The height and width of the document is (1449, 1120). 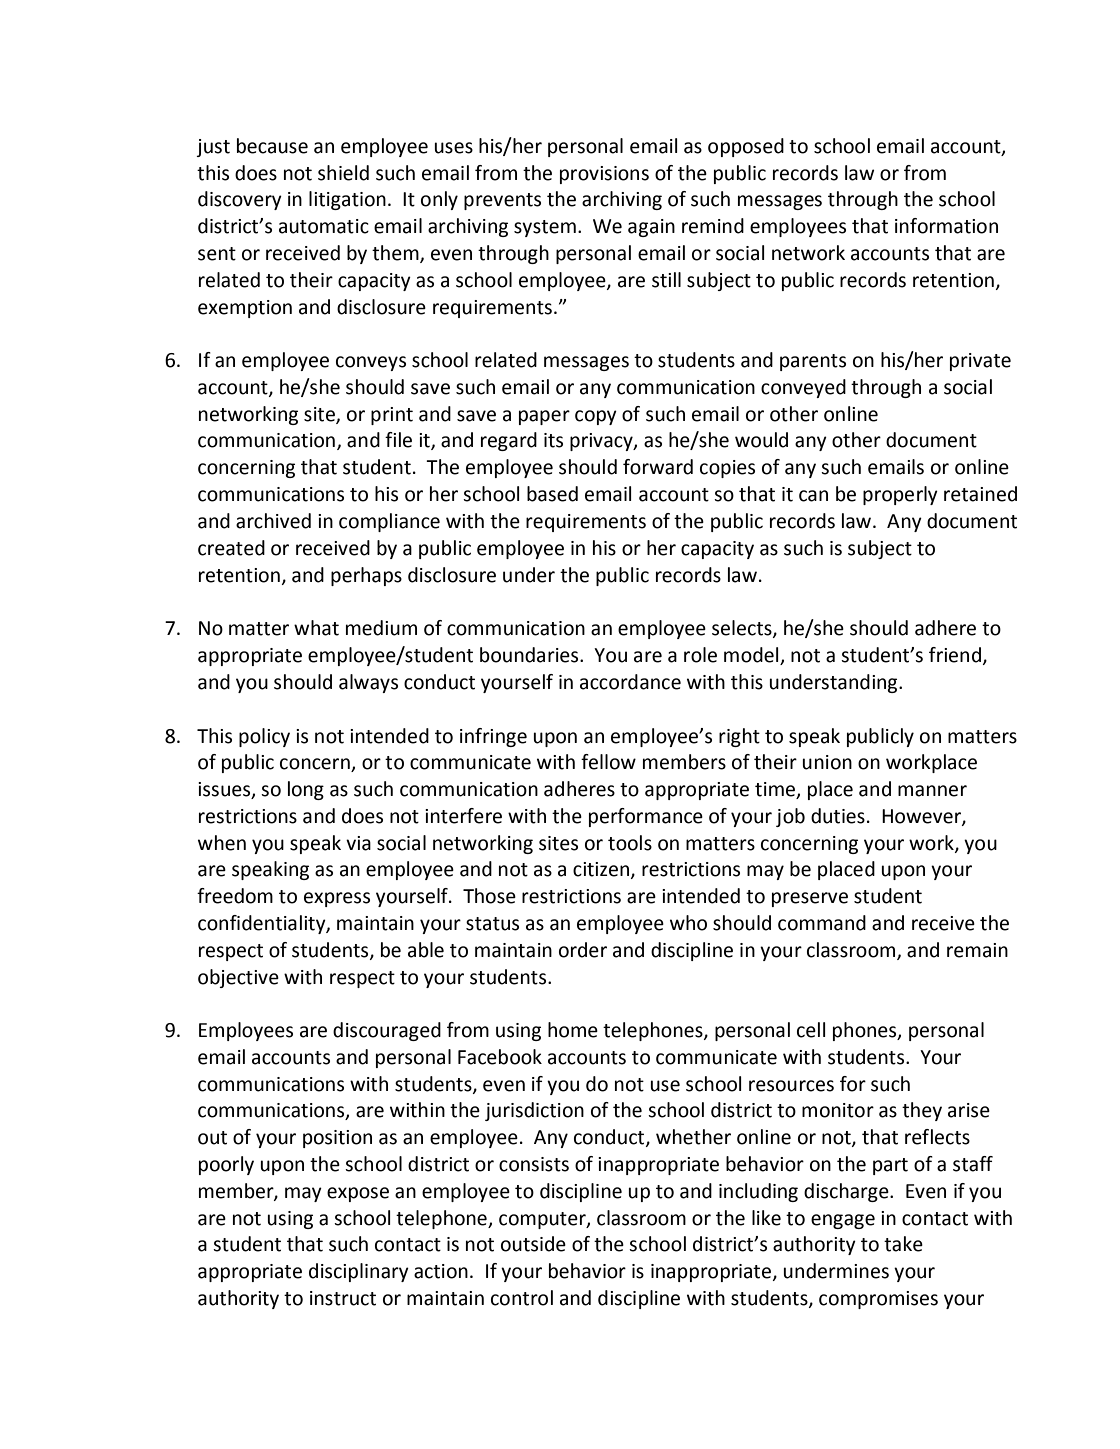 What do you see at coordinates (359, 1272) in the document?
I see `disciplinary` at bounding box center [359, 1272].
